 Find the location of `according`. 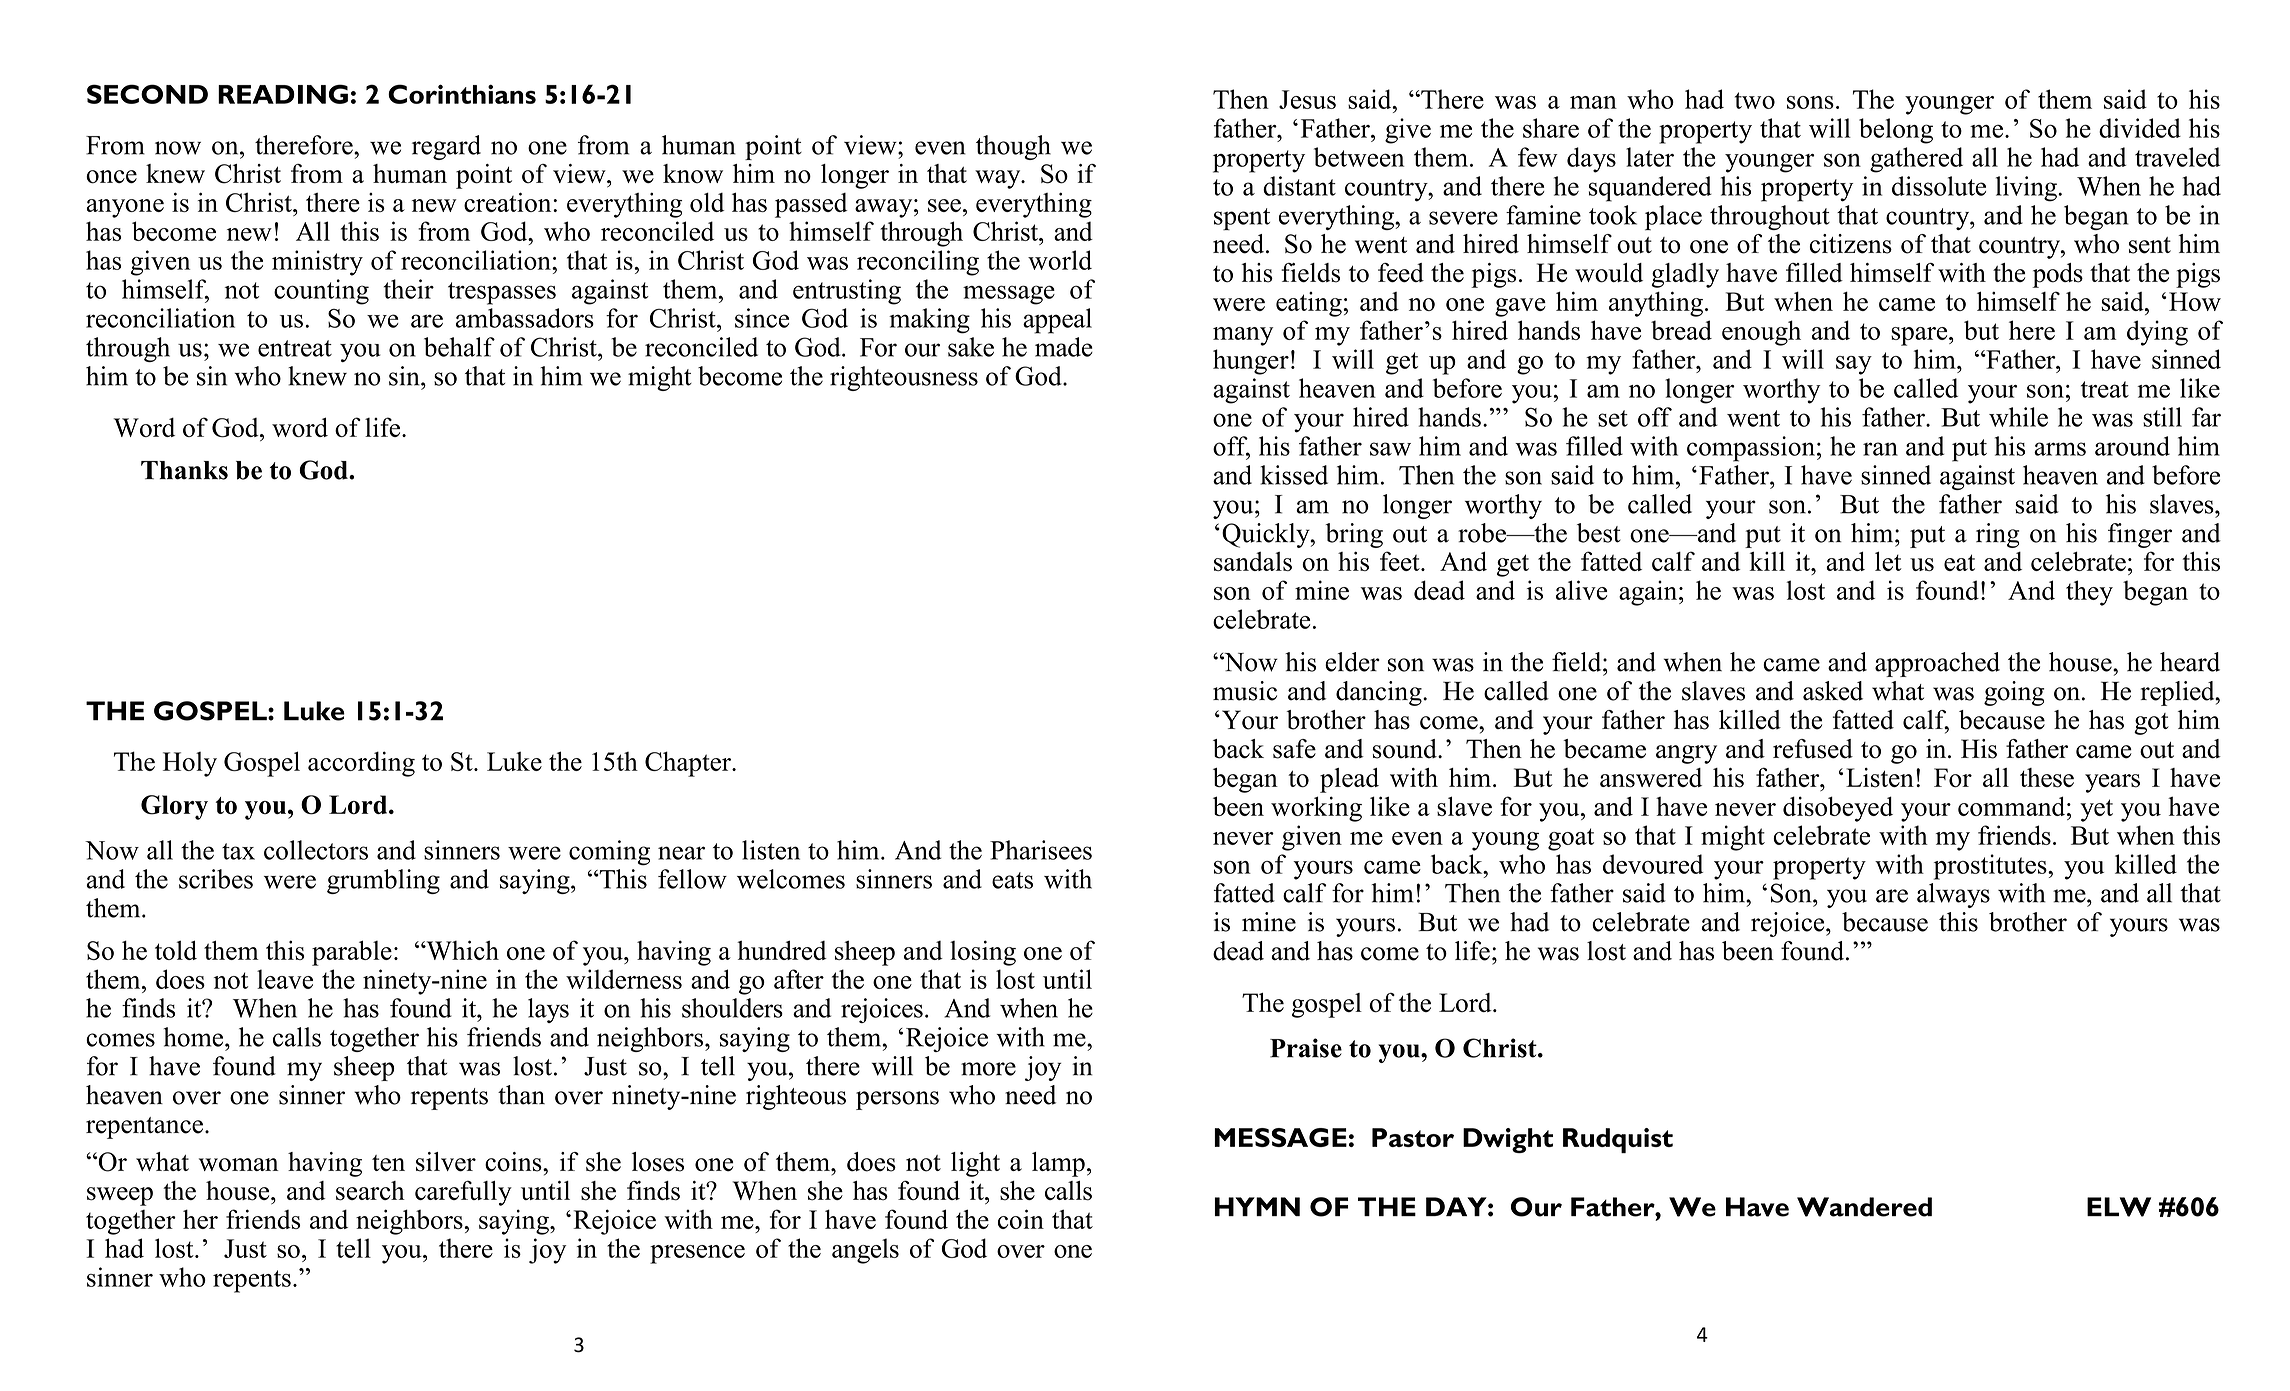

according is located at coordinates (361, 764).
